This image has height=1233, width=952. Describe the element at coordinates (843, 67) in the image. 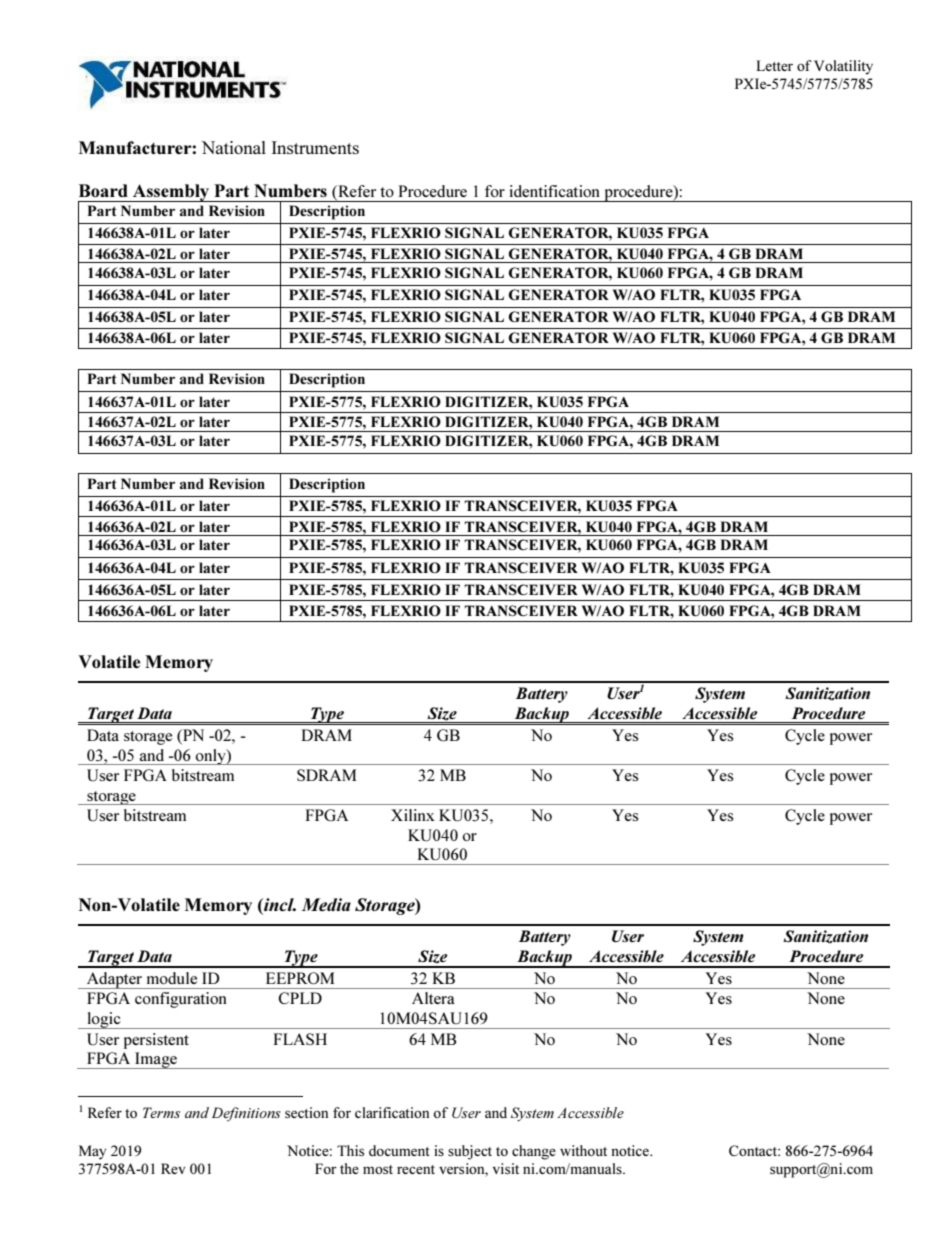

I see `Volatility` at that location.
